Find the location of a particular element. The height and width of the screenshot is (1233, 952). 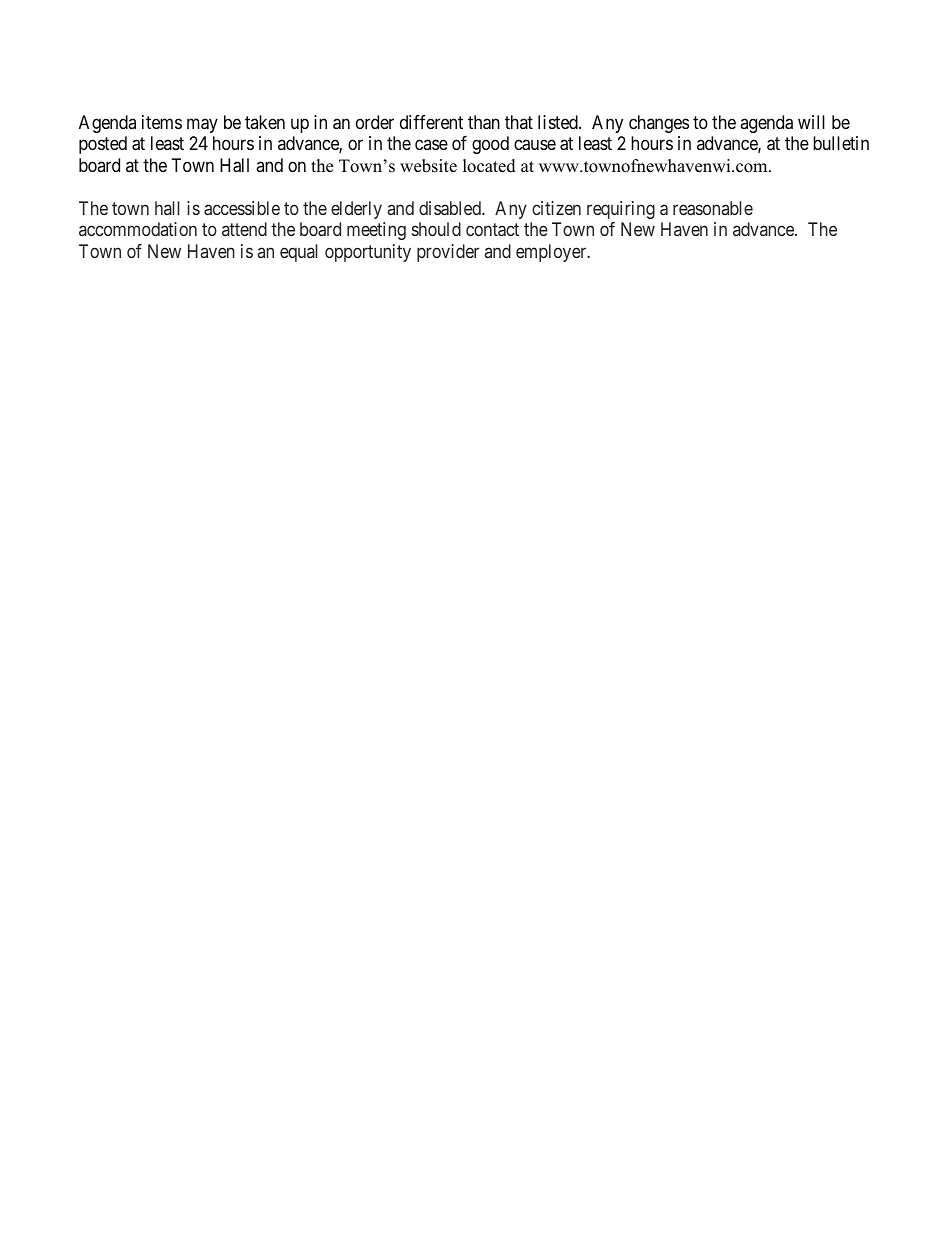

disabled is located at coordinates (451, 208).
